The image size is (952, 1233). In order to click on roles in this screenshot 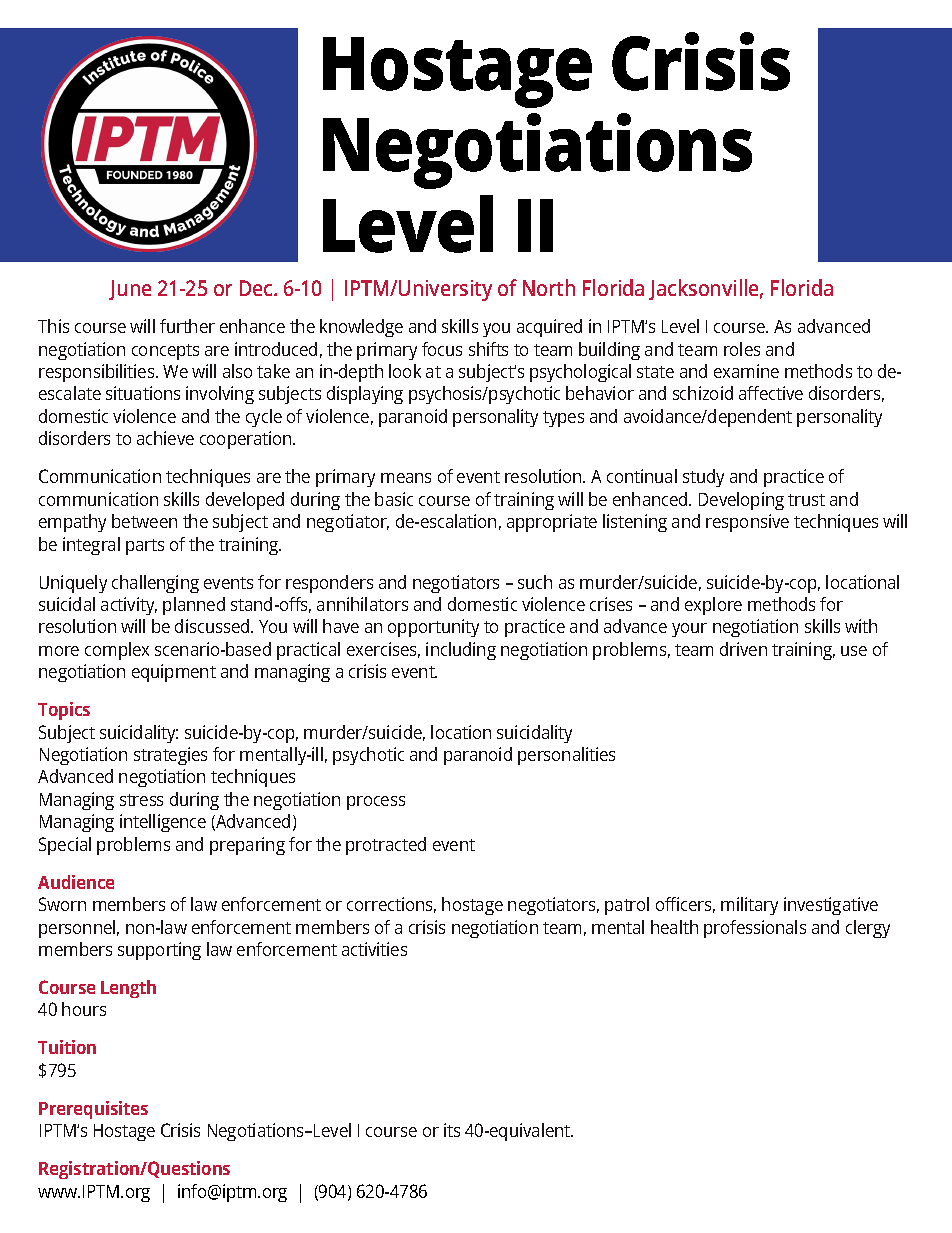, I will do `click(742, 349)`.
